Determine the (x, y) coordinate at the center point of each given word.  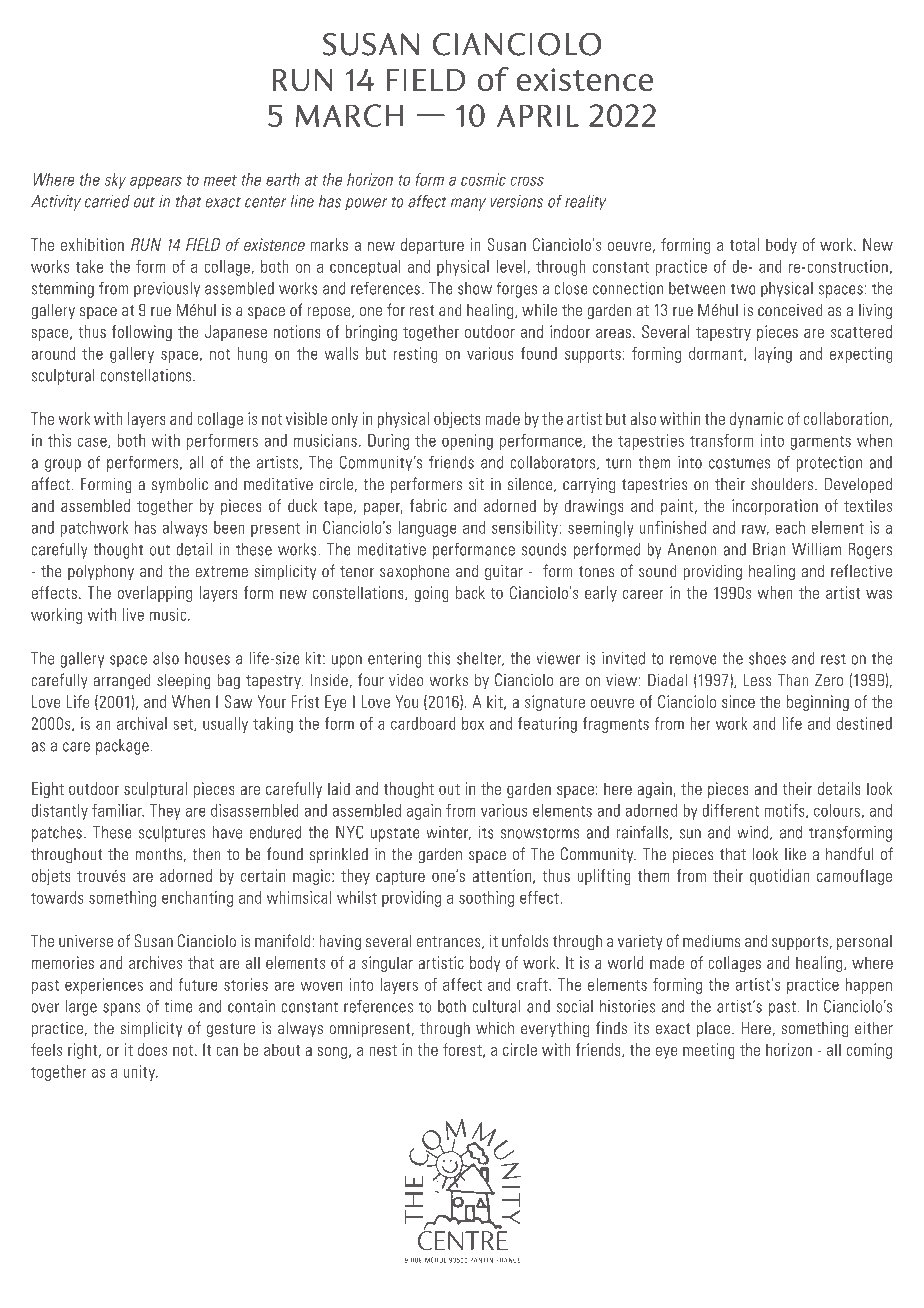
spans (121, 1009)
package (122, 747)
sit (476, 484)
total (744, 244)
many (468, 204)
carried (107, 201)
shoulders (783, 484)
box (473, 723)
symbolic (180, 485)
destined (864, 723)
